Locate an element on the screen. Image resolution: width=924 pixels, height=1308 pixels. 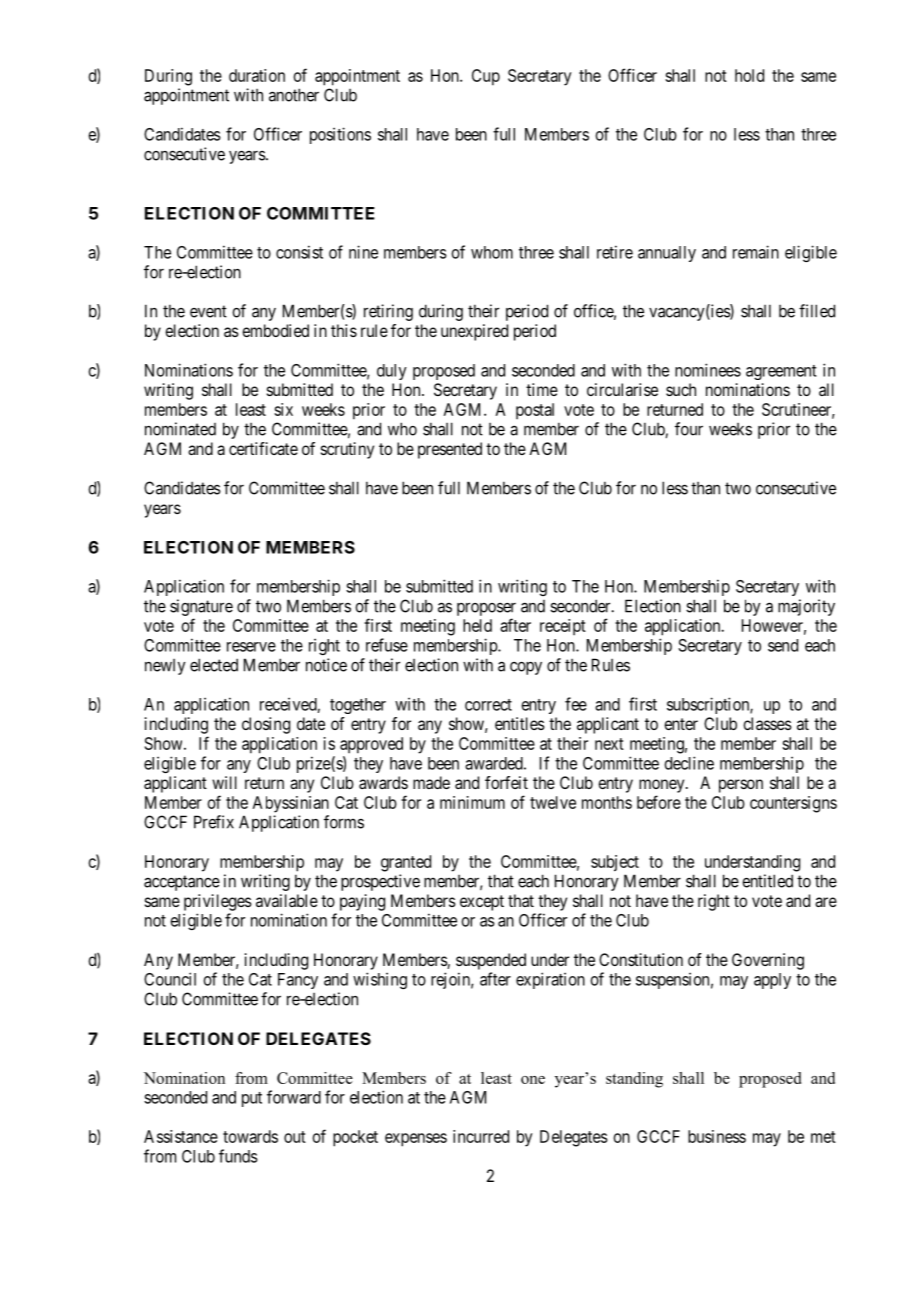
except is located at coordinates (482, 903).
